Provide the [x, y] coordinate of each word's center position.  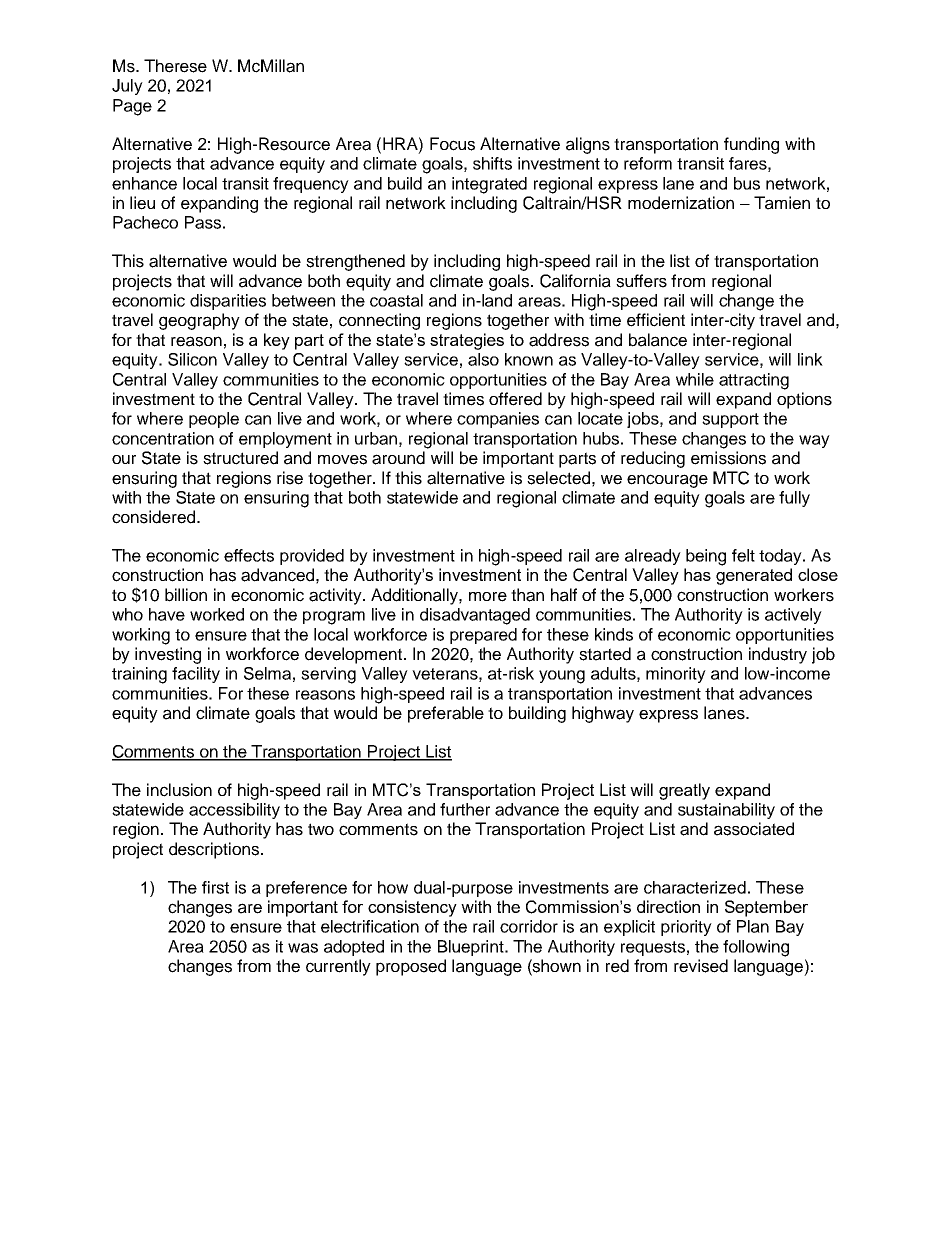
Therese [175, 66]
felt [743, 555]
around [398, 458]
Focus [452, 144]
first [215, 887]
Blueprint [472, 948]
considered [153, 517]
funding [751, 145]
